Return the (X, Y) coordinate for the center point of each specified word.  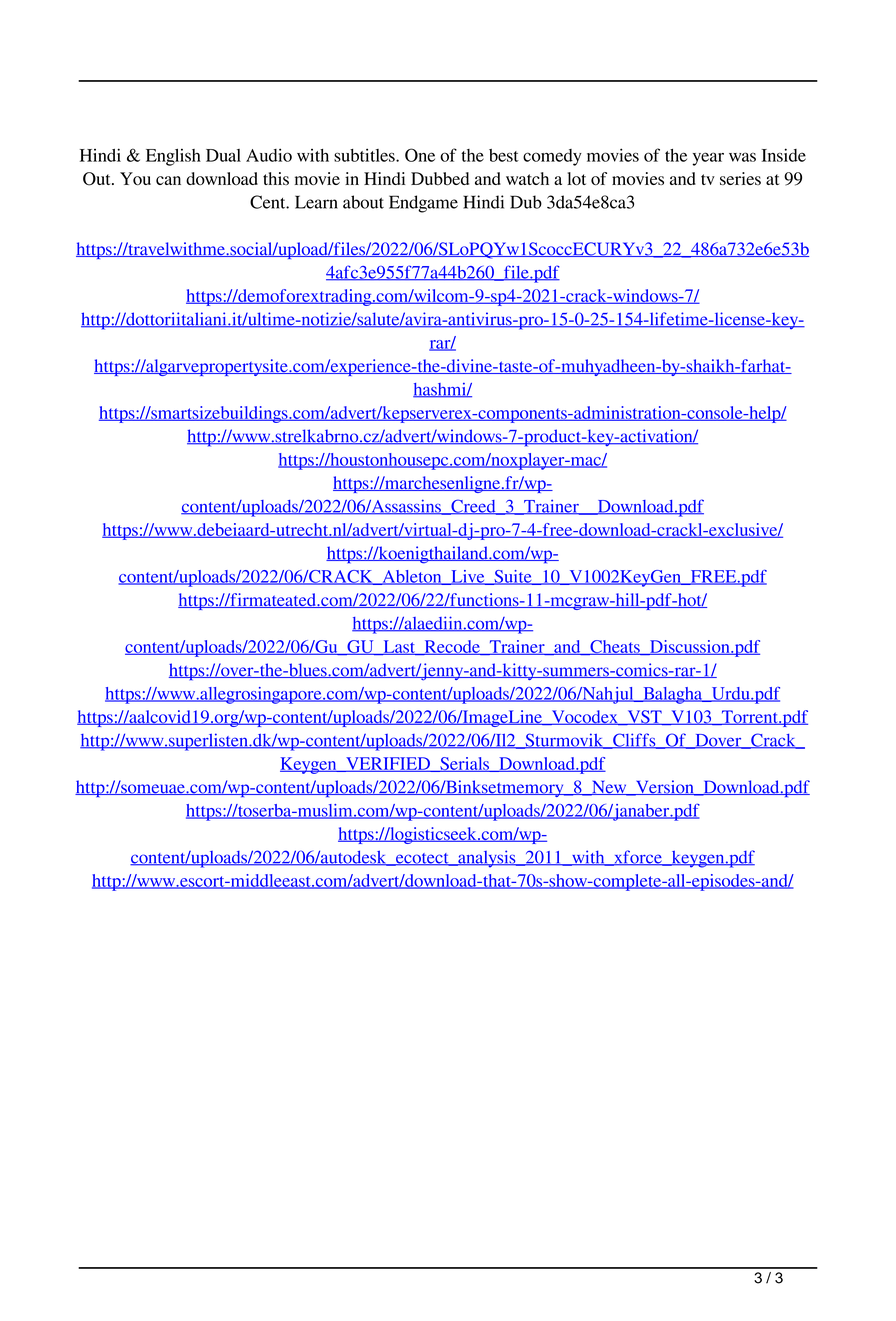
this (276, 178)
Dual (223, 155)
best (504, 155)
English (173, 157)
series (740, 178)
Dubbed (440, 178)
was (742, 157)
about (363, 202)
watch (527, 178)
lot (576, 178)
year (708, 159)
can (168, 180)
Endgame (423, 204)
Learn (316, 202)
